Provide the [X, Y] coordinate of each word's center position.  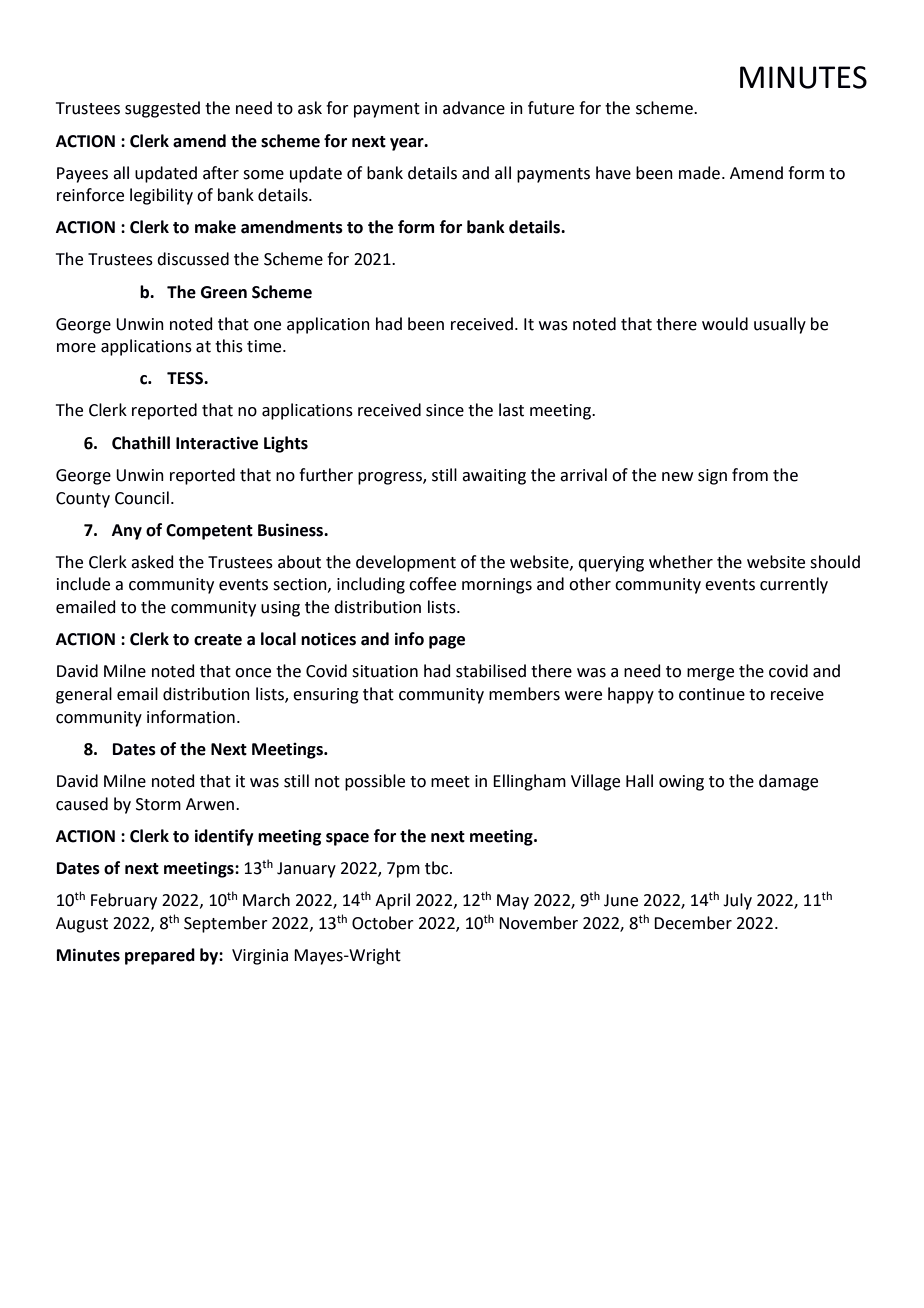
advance [474, 108]
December [693, 923]
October [383, 923]
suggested [162, 109]
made [699, 173]
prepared [160, 956]
